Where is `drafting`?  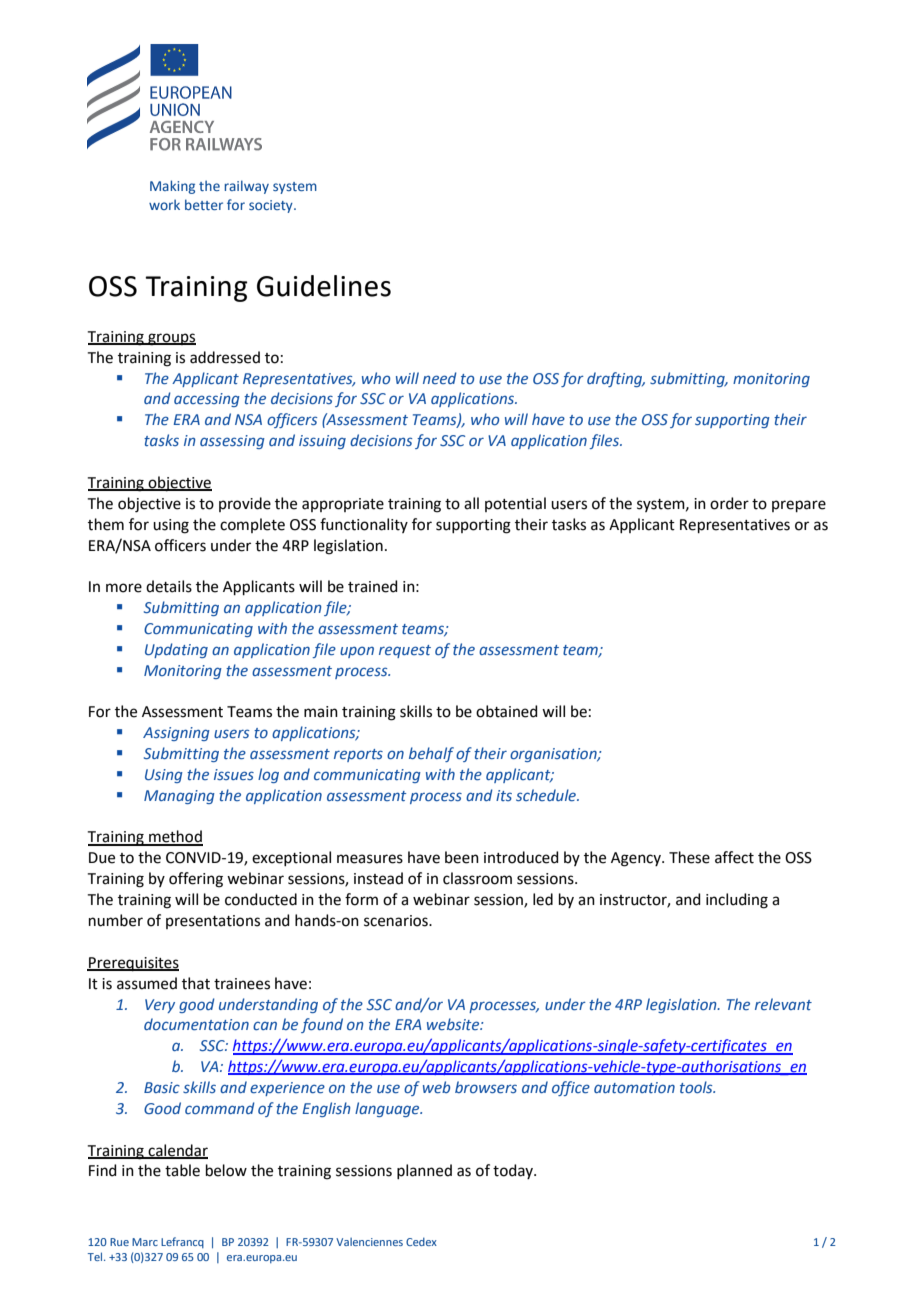 drafting is located at coordinates (616, 379).
